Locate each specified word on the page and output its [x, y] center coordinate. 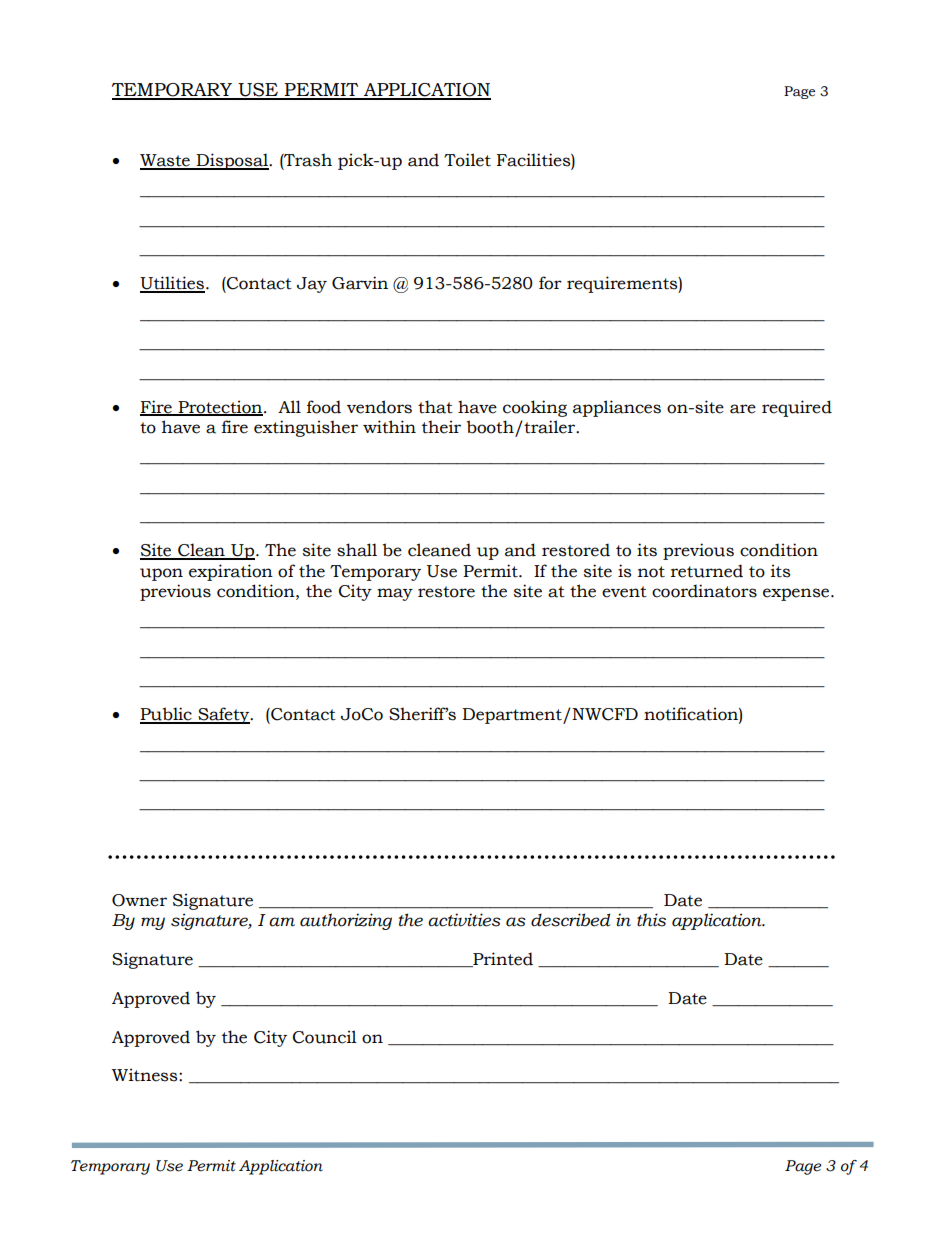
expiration [231, 572]
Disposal [232, 161]
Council [325, 1037]
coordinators [704, 591]
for [550, 283]
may [395, 594]
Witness [146, 1075]
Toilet [467, 160]
